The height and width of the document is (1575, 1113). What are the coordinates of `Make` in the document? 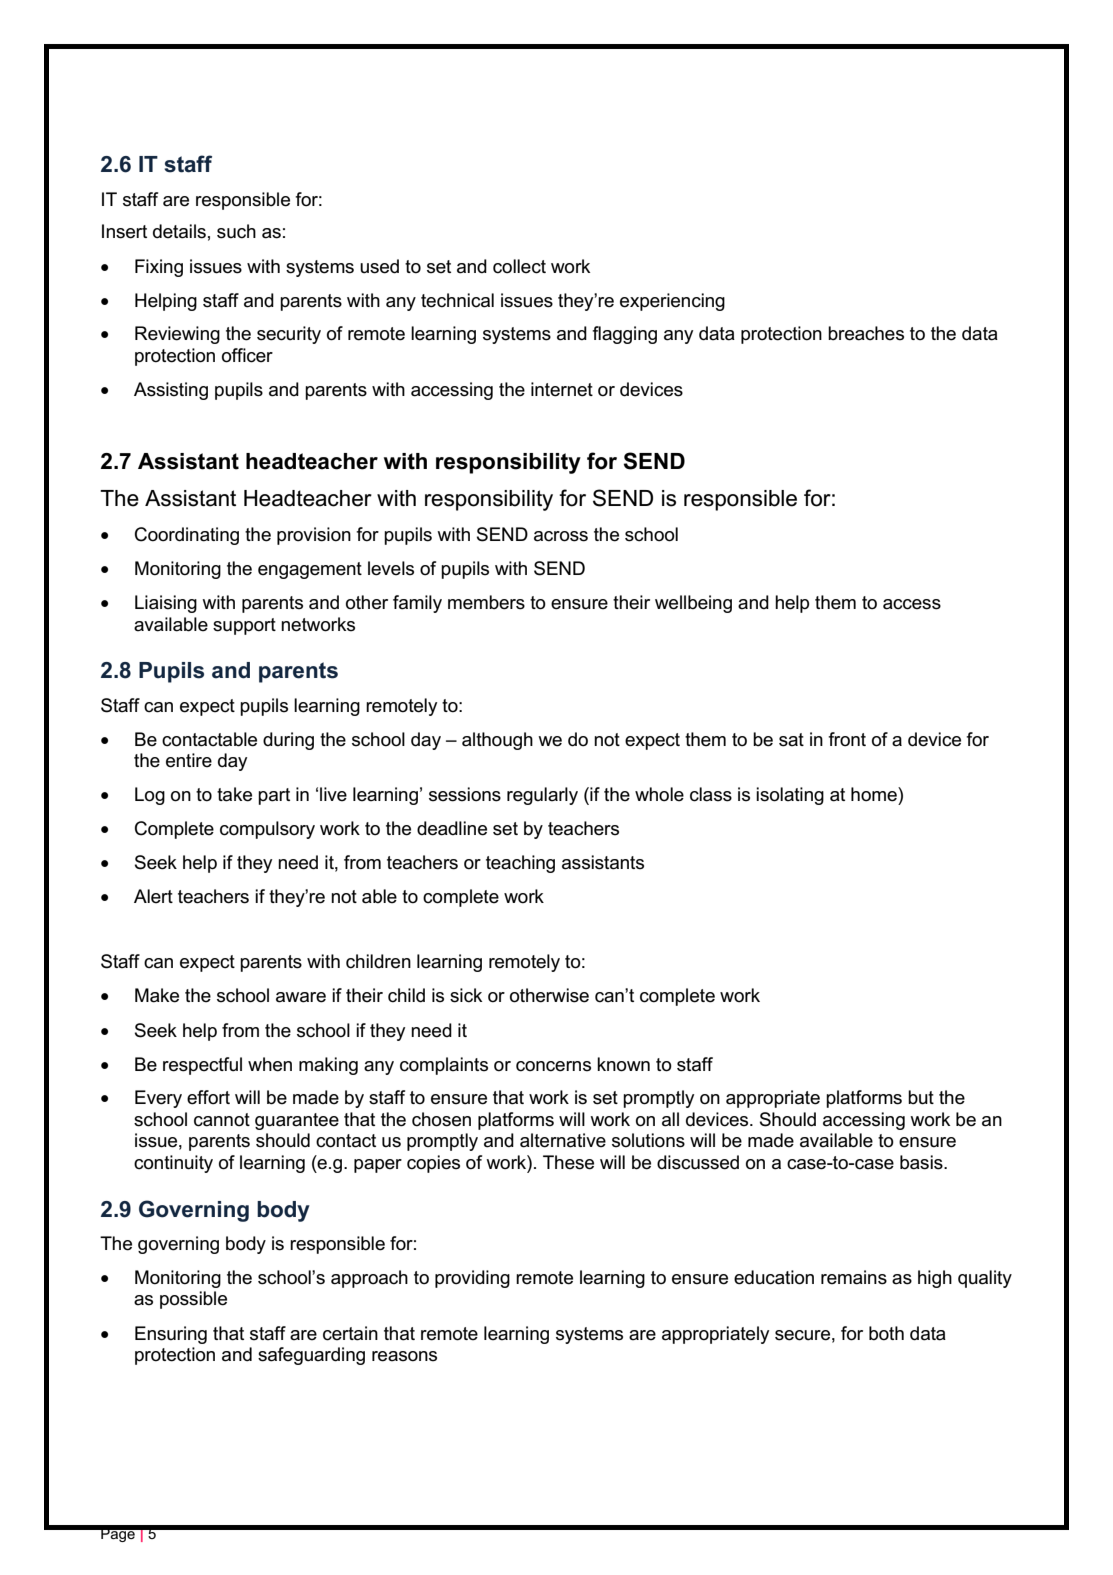 It's located at (157, 995).
